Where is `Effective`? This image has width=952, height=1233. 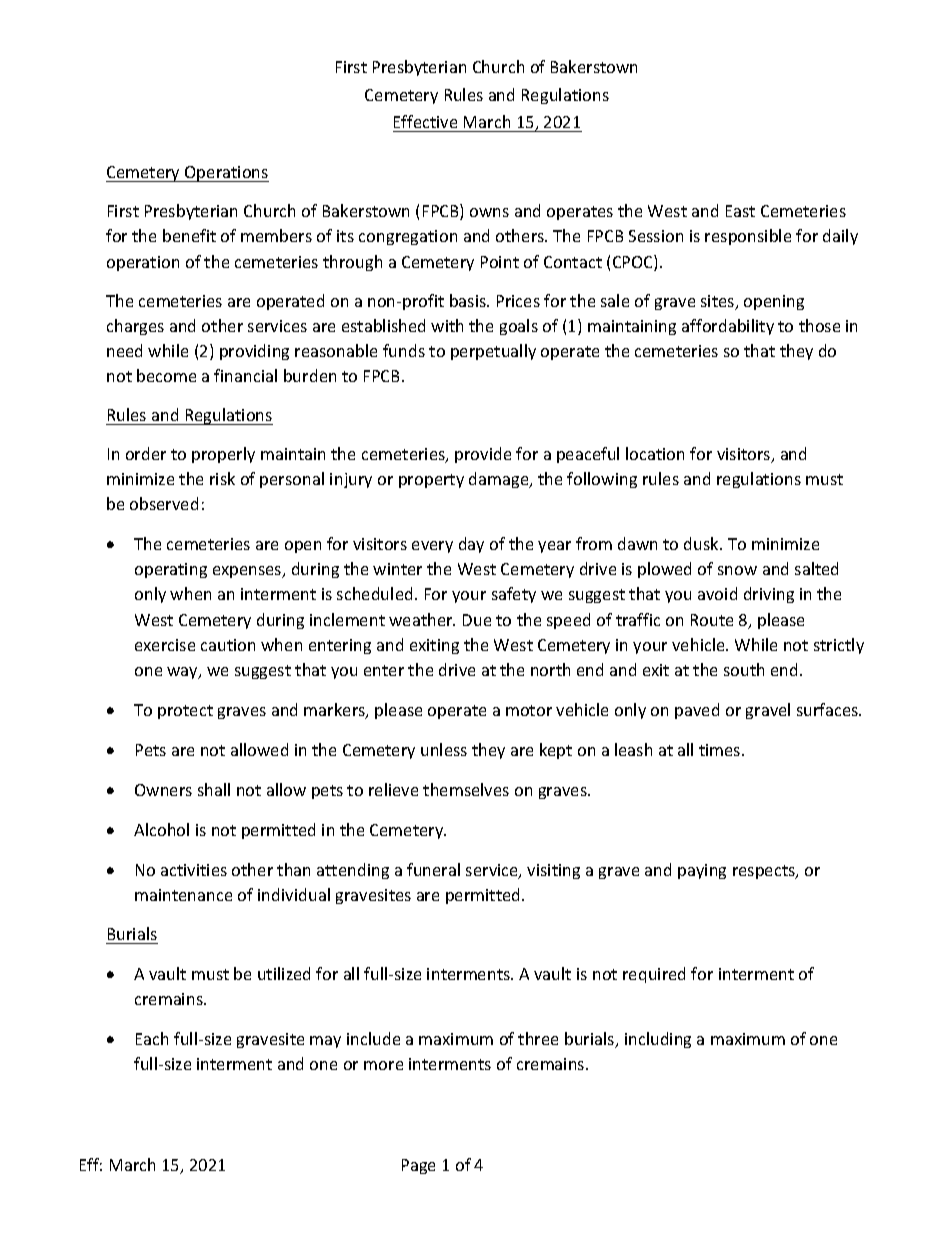 Effective is located at coordinates (425, 121).
